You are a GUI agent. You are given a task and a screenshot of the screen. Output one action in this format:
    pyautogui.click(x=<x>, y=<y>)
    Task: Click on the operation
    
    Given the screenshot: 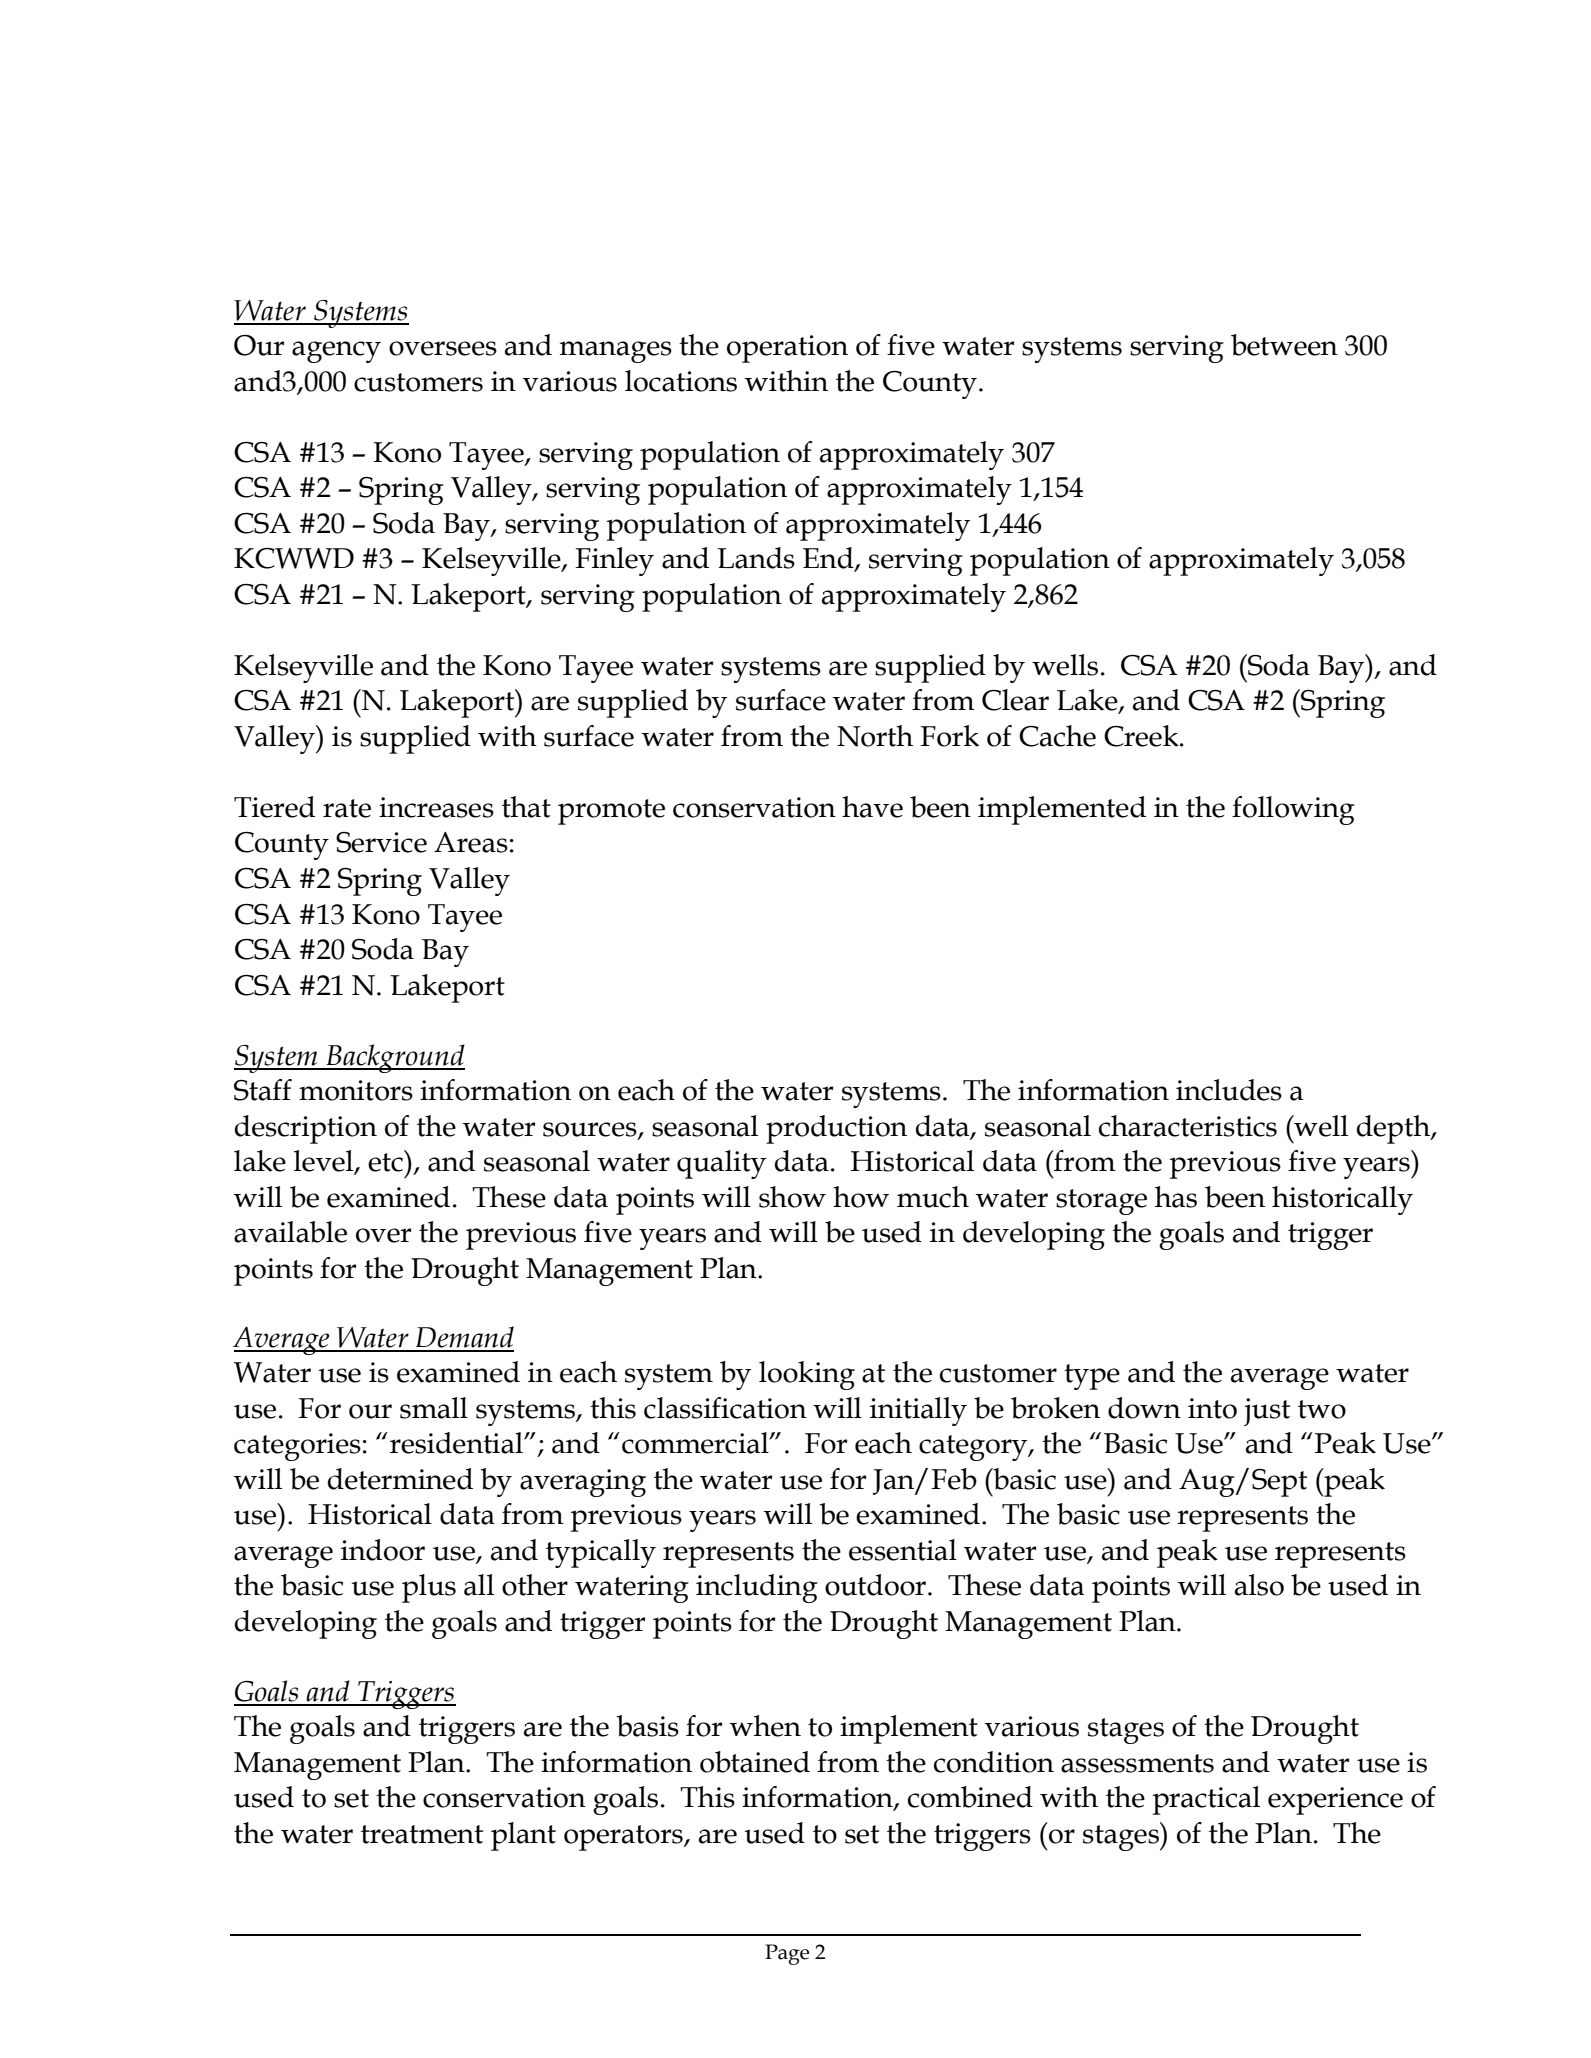 What is the action you would take?
    pyautogui.click(x=787, y=349)
